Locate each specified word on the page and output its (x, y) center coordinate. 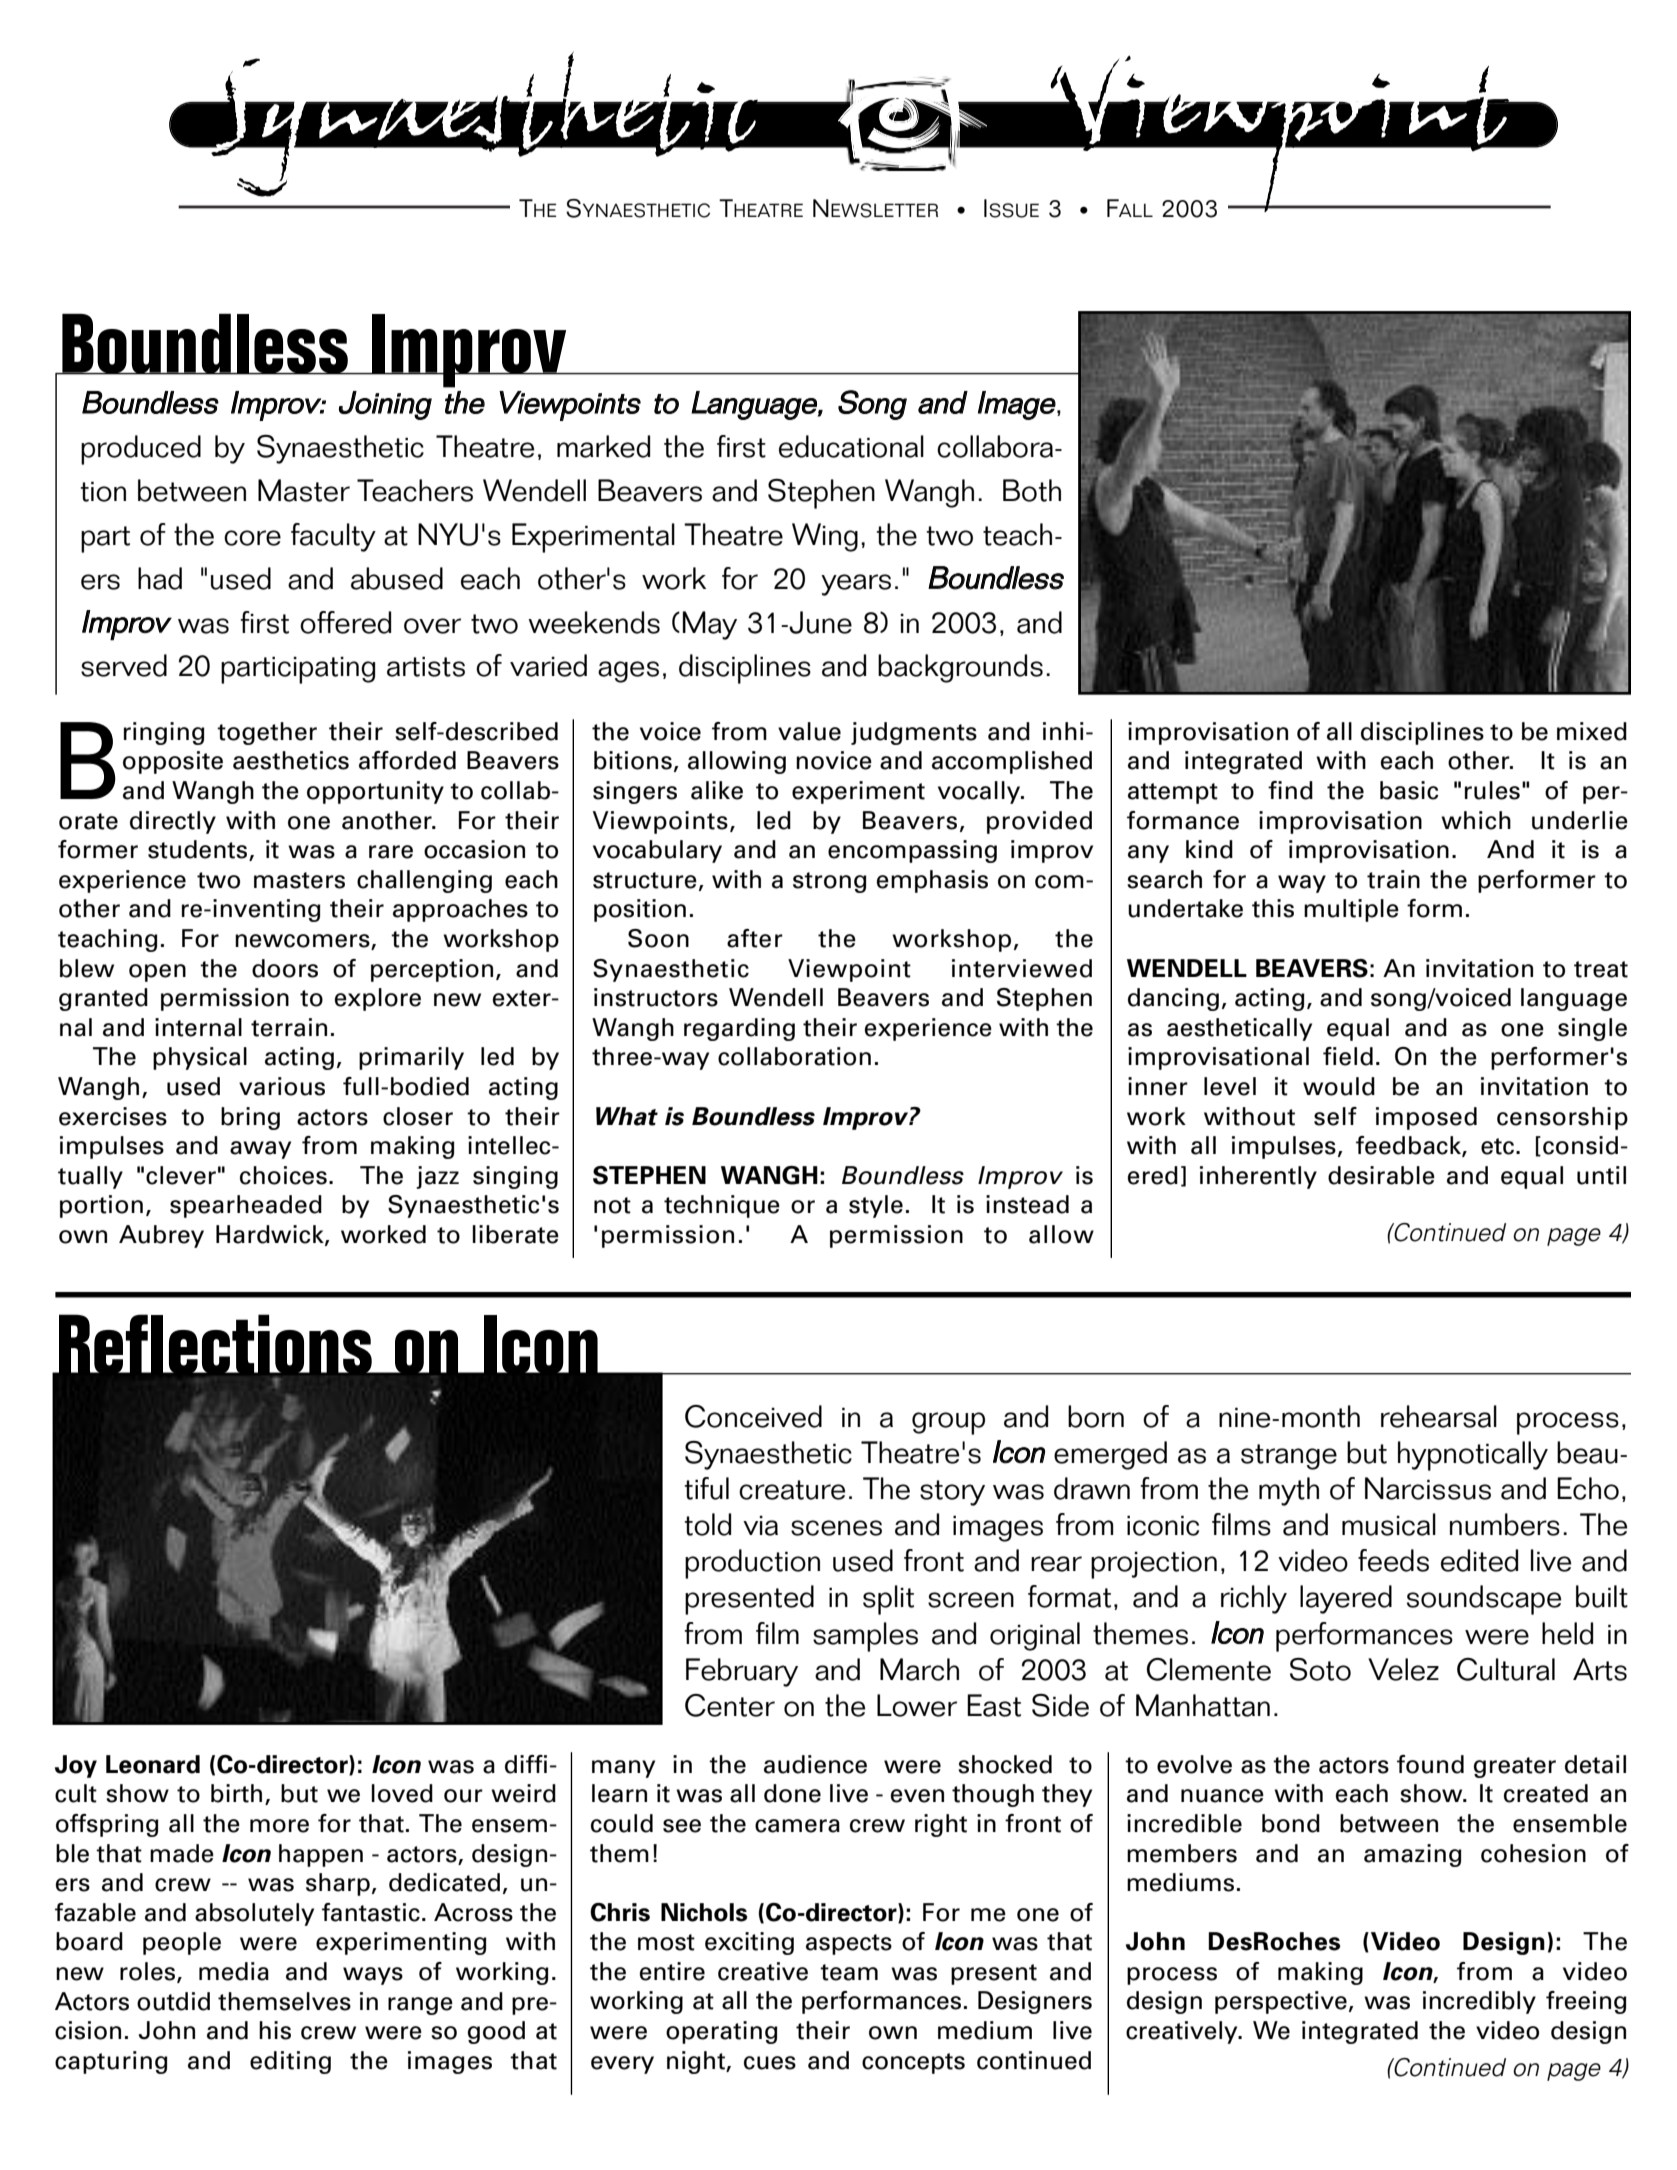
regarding (739, 1029)
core (252, 538)
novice (834, 760)
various (282, 1086)
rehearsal (1439, 1416)
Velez (1403, 1669)
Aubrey (161, 1236)
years (856, 585)
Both (1032, 490)
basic (1409, 790)
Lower (917, 1705)
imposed (1426, 1118)
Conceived (753, 1416)
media (234, 1971)
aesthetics (291, 760)
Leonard (153, 1764)
